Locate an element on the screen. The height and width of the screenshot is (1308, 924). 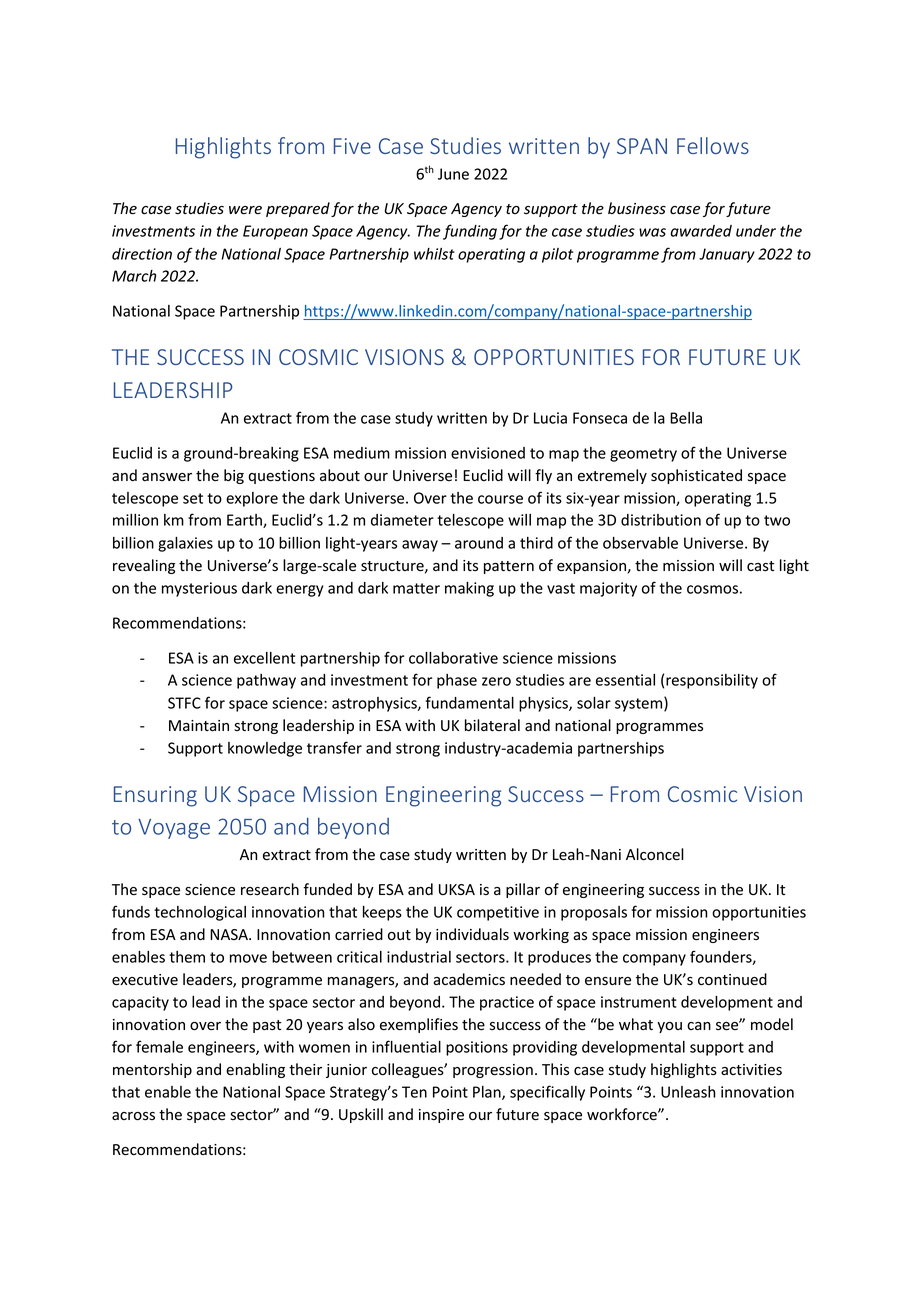
technological is located at coordinates (200, 913).
